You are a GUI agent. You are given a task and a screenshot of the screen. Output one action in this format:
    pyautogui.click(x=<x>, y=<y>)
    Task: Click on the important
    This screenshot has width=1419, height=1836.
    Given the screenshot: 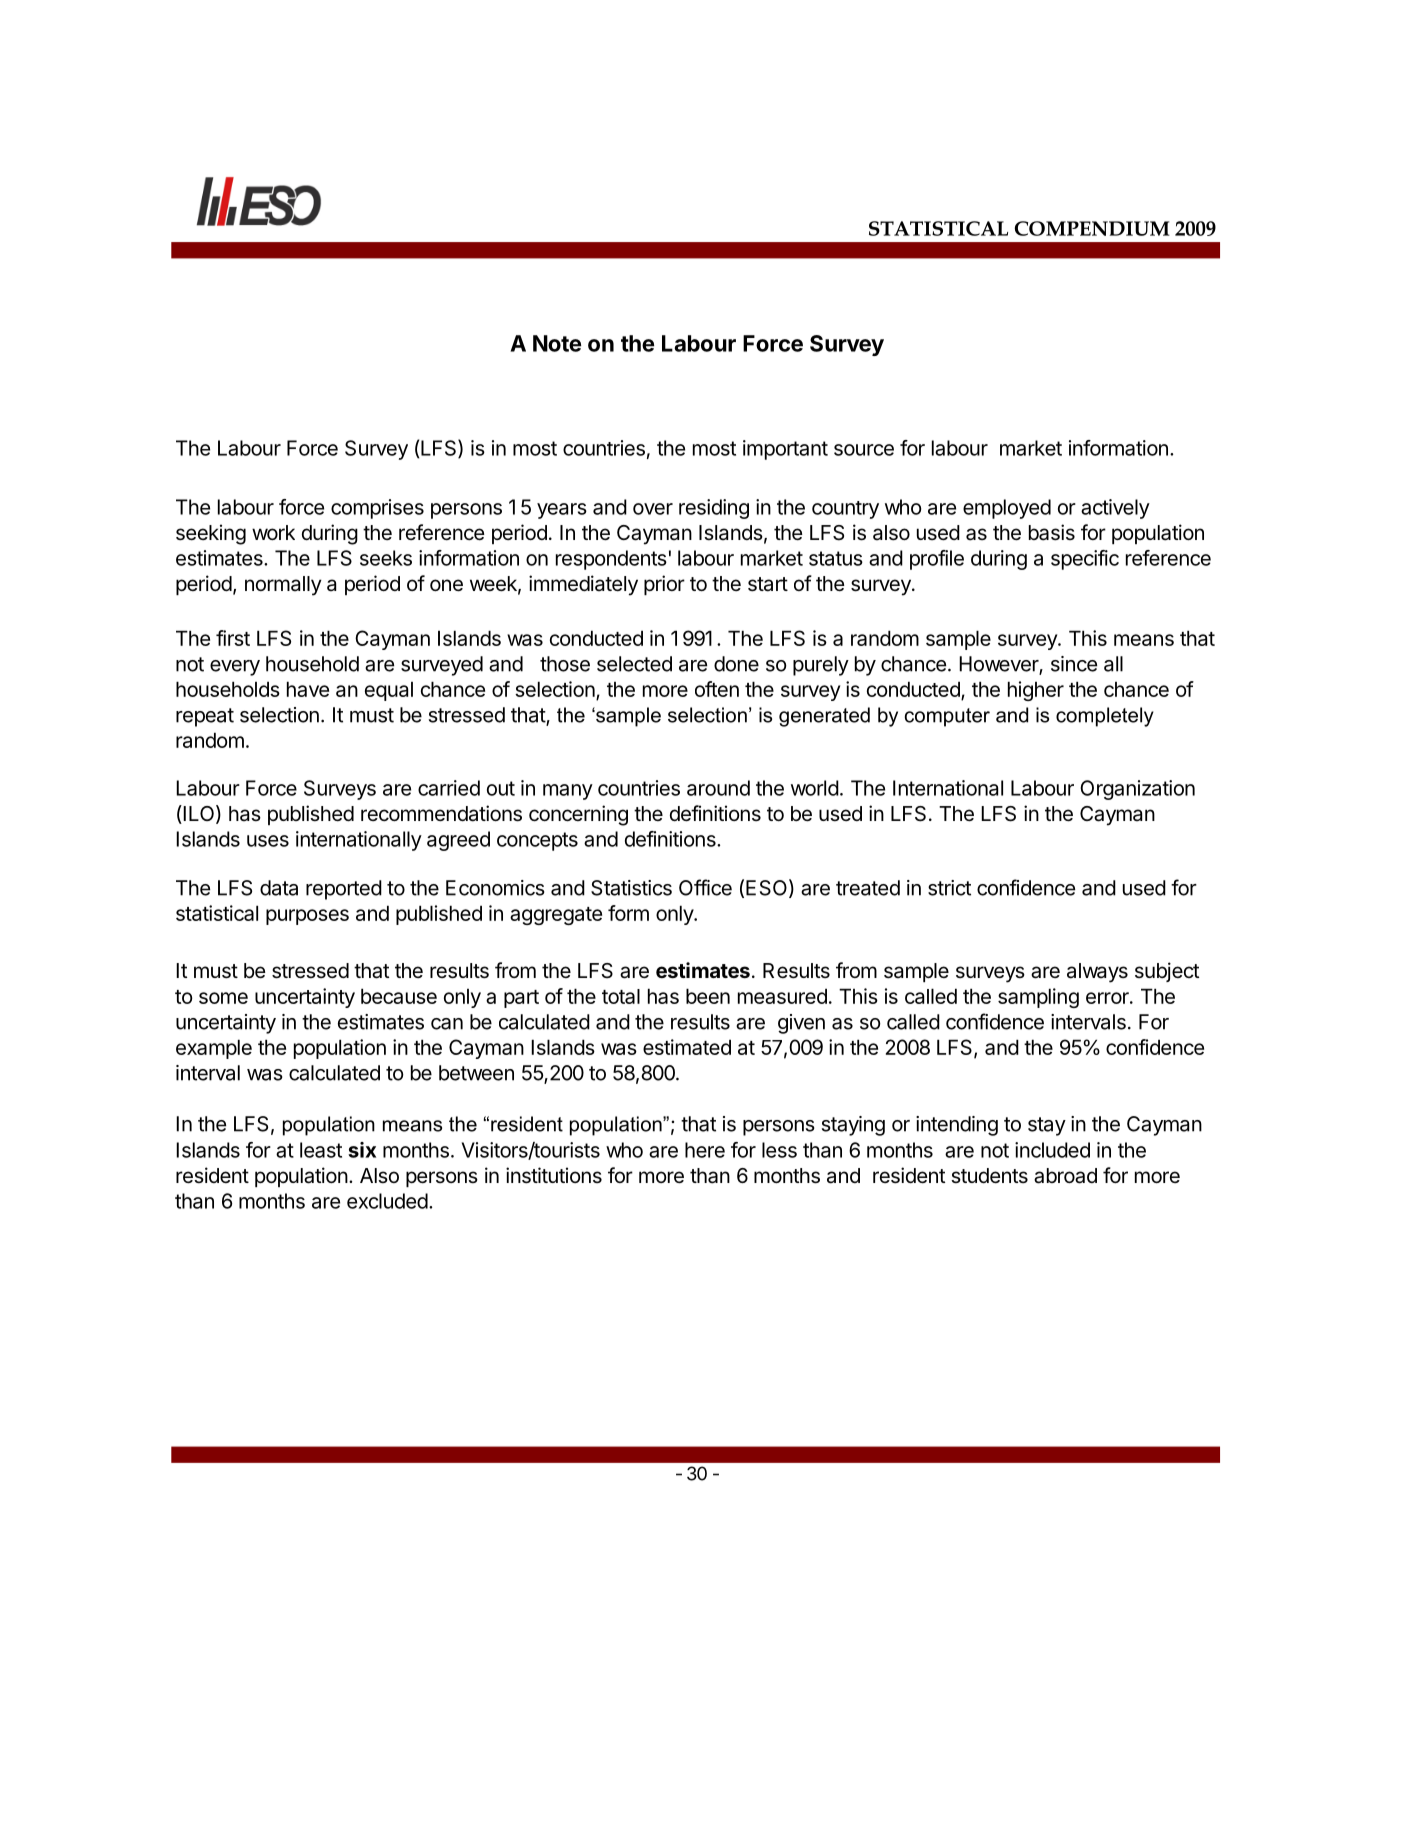 What is the action you would take?
    pyautogui.click(x=785, y=450)
